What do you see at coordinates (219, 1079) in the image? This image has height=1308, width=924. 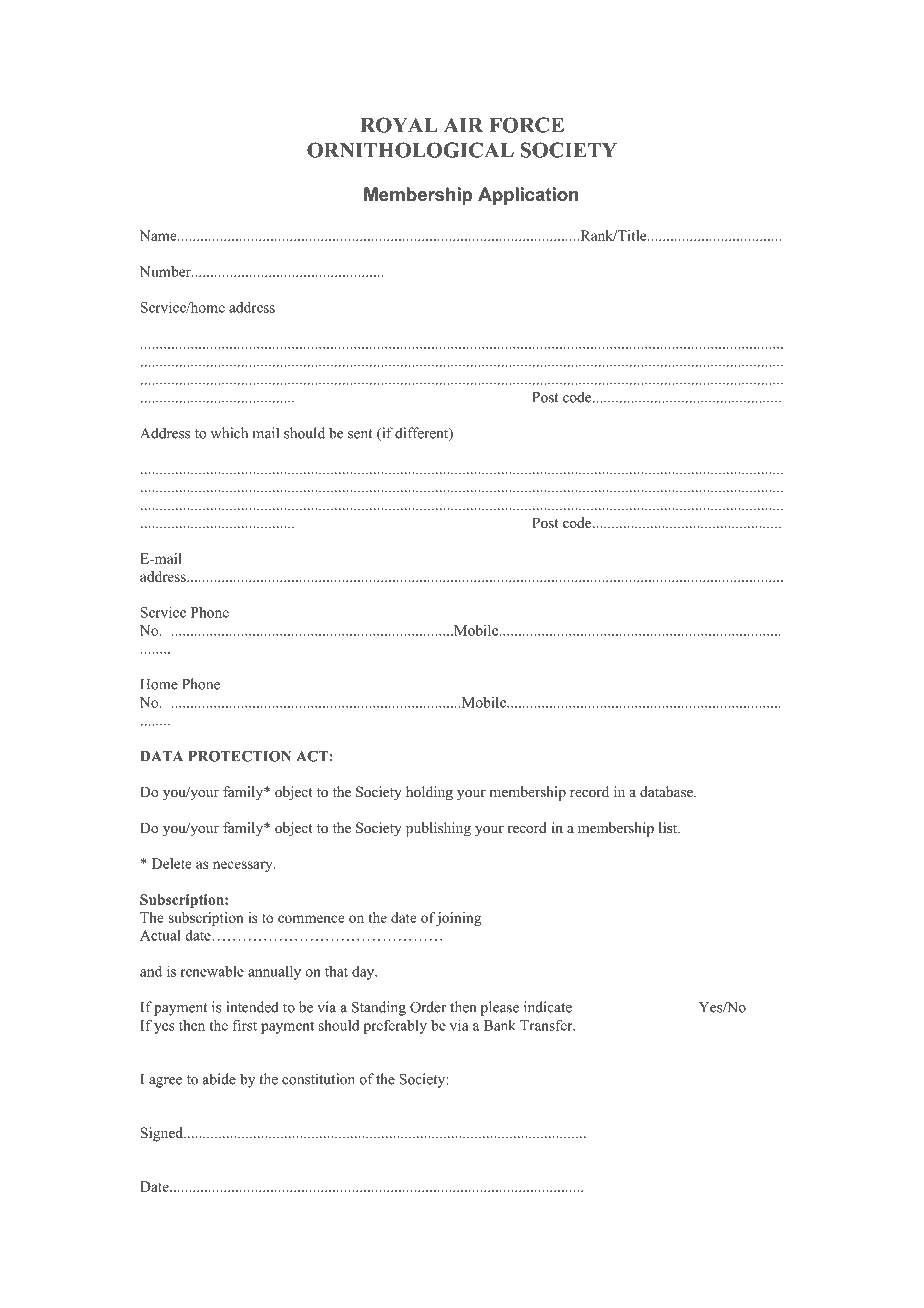 I see `abide` at bounding box center [219, 1079].
